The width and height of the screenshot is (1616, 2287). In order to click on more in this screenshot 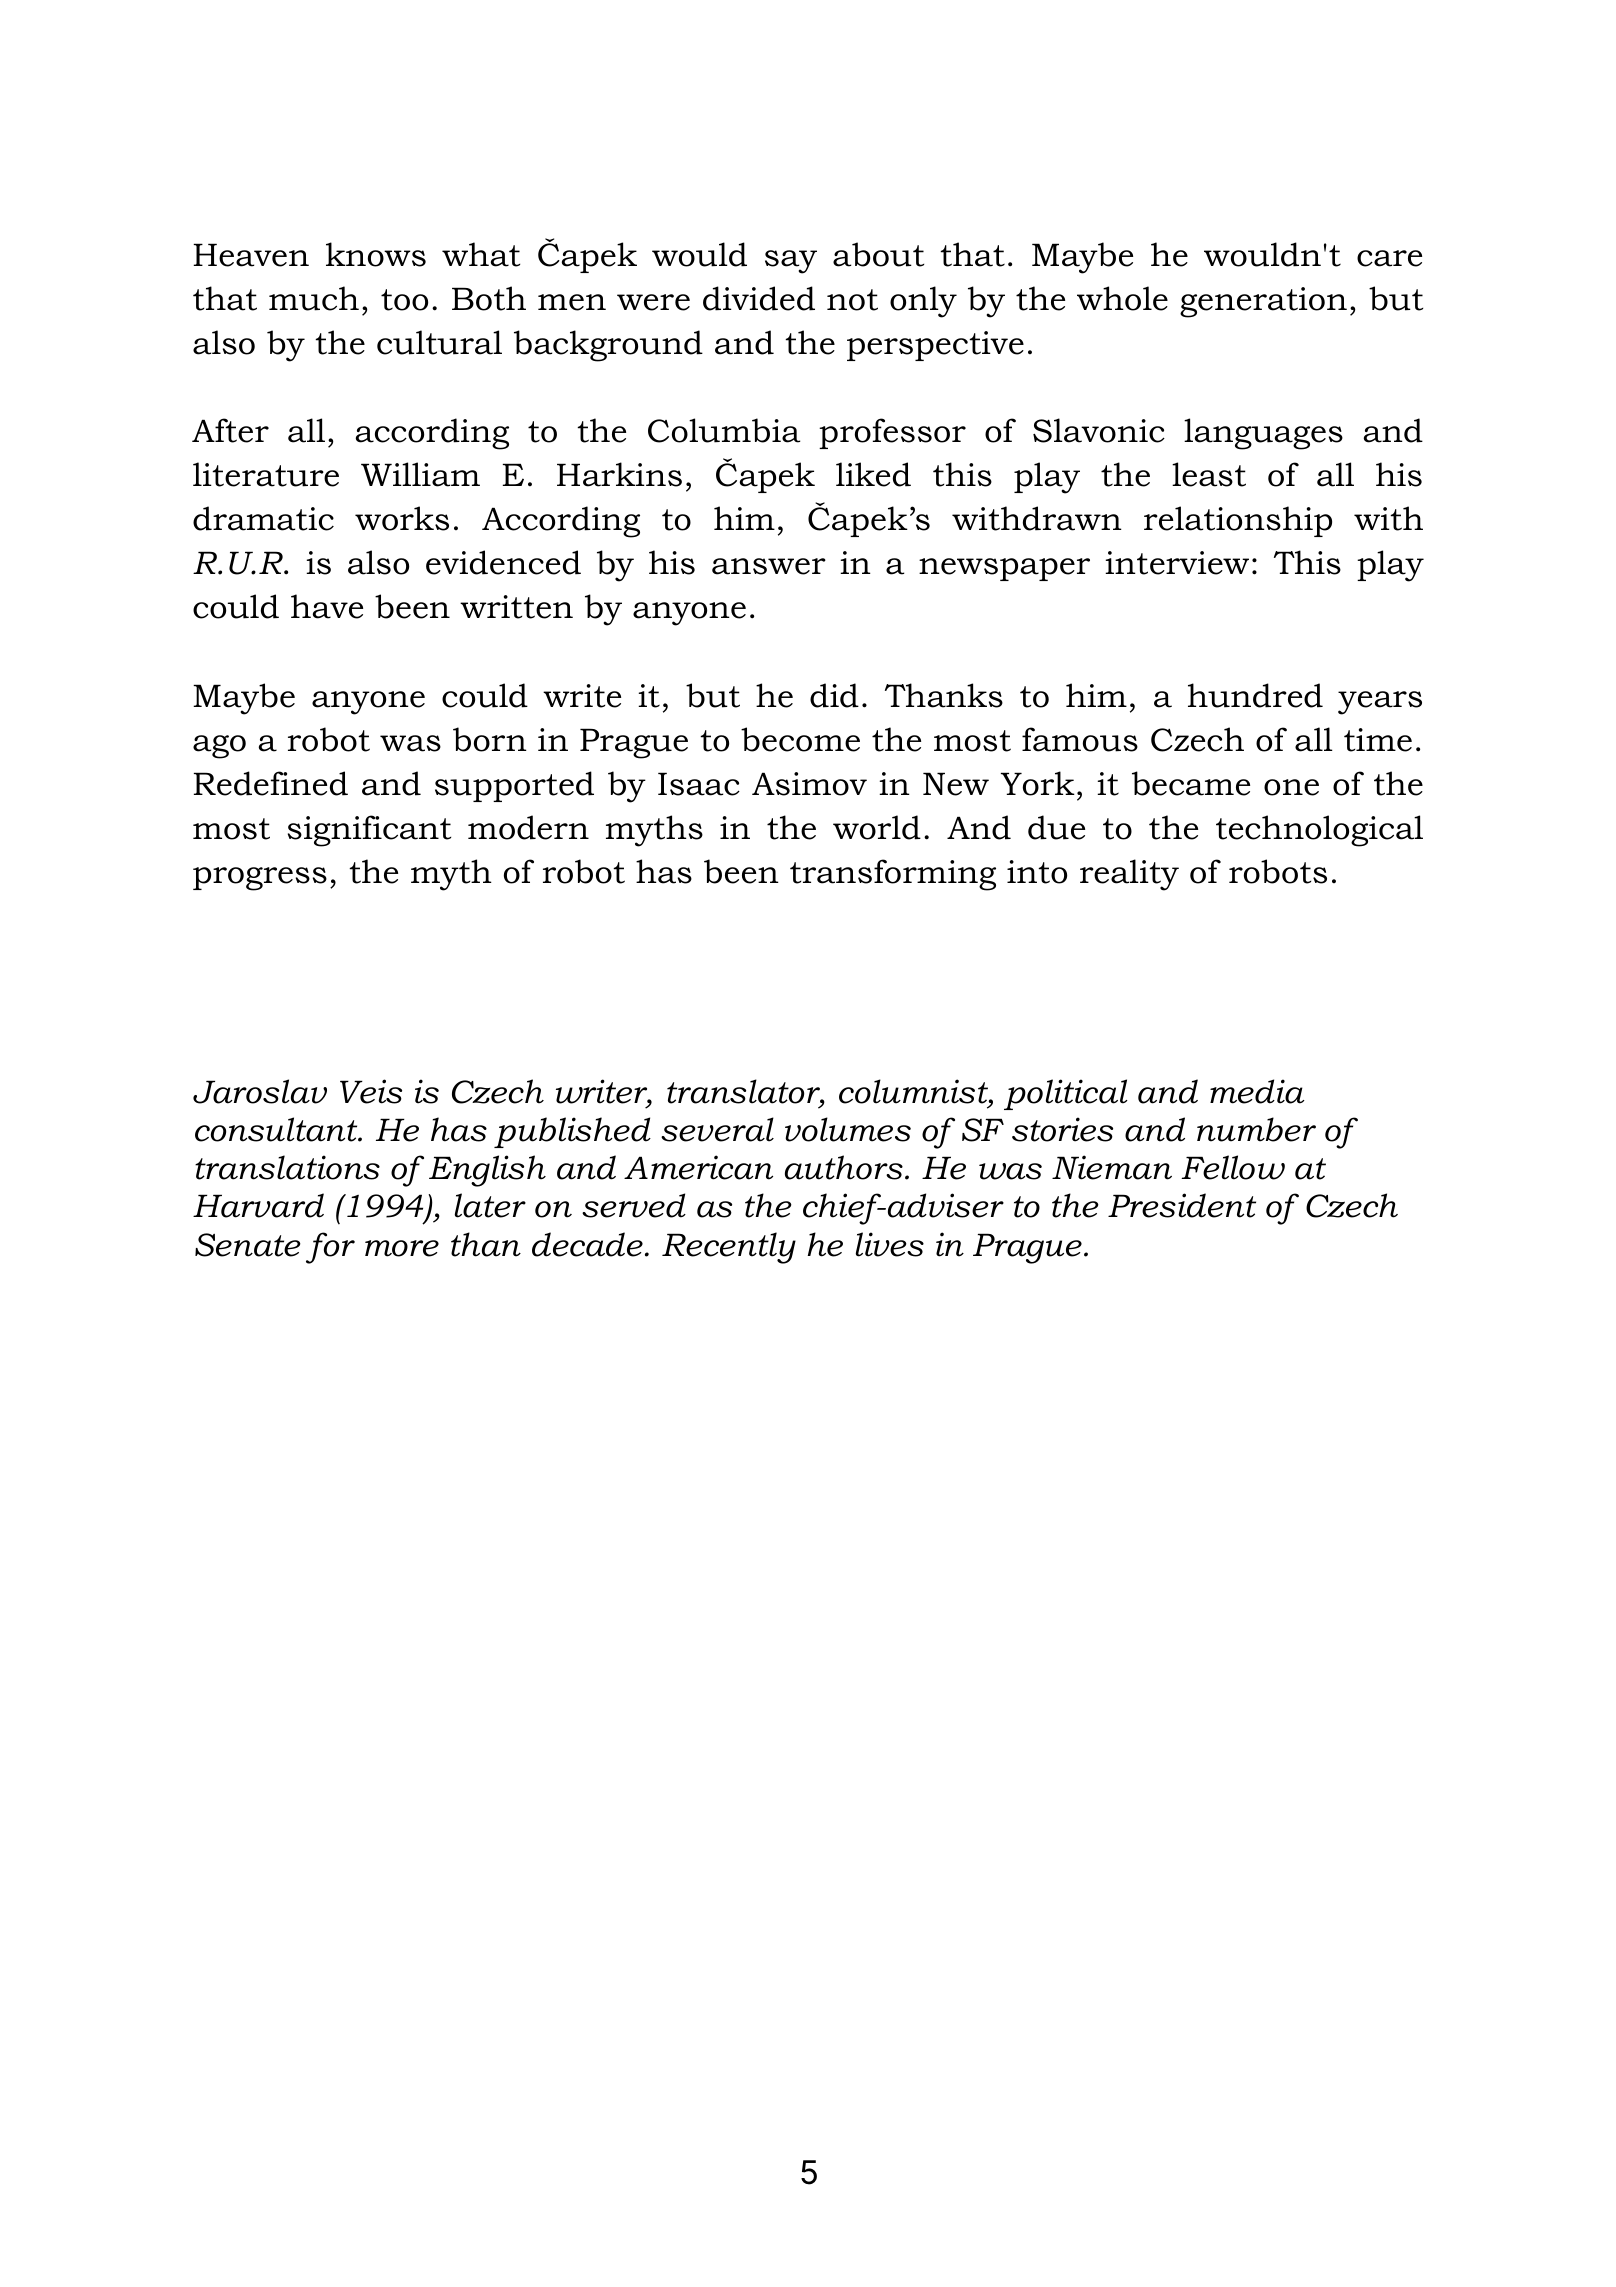, I will do `click(402, 1248)`.
